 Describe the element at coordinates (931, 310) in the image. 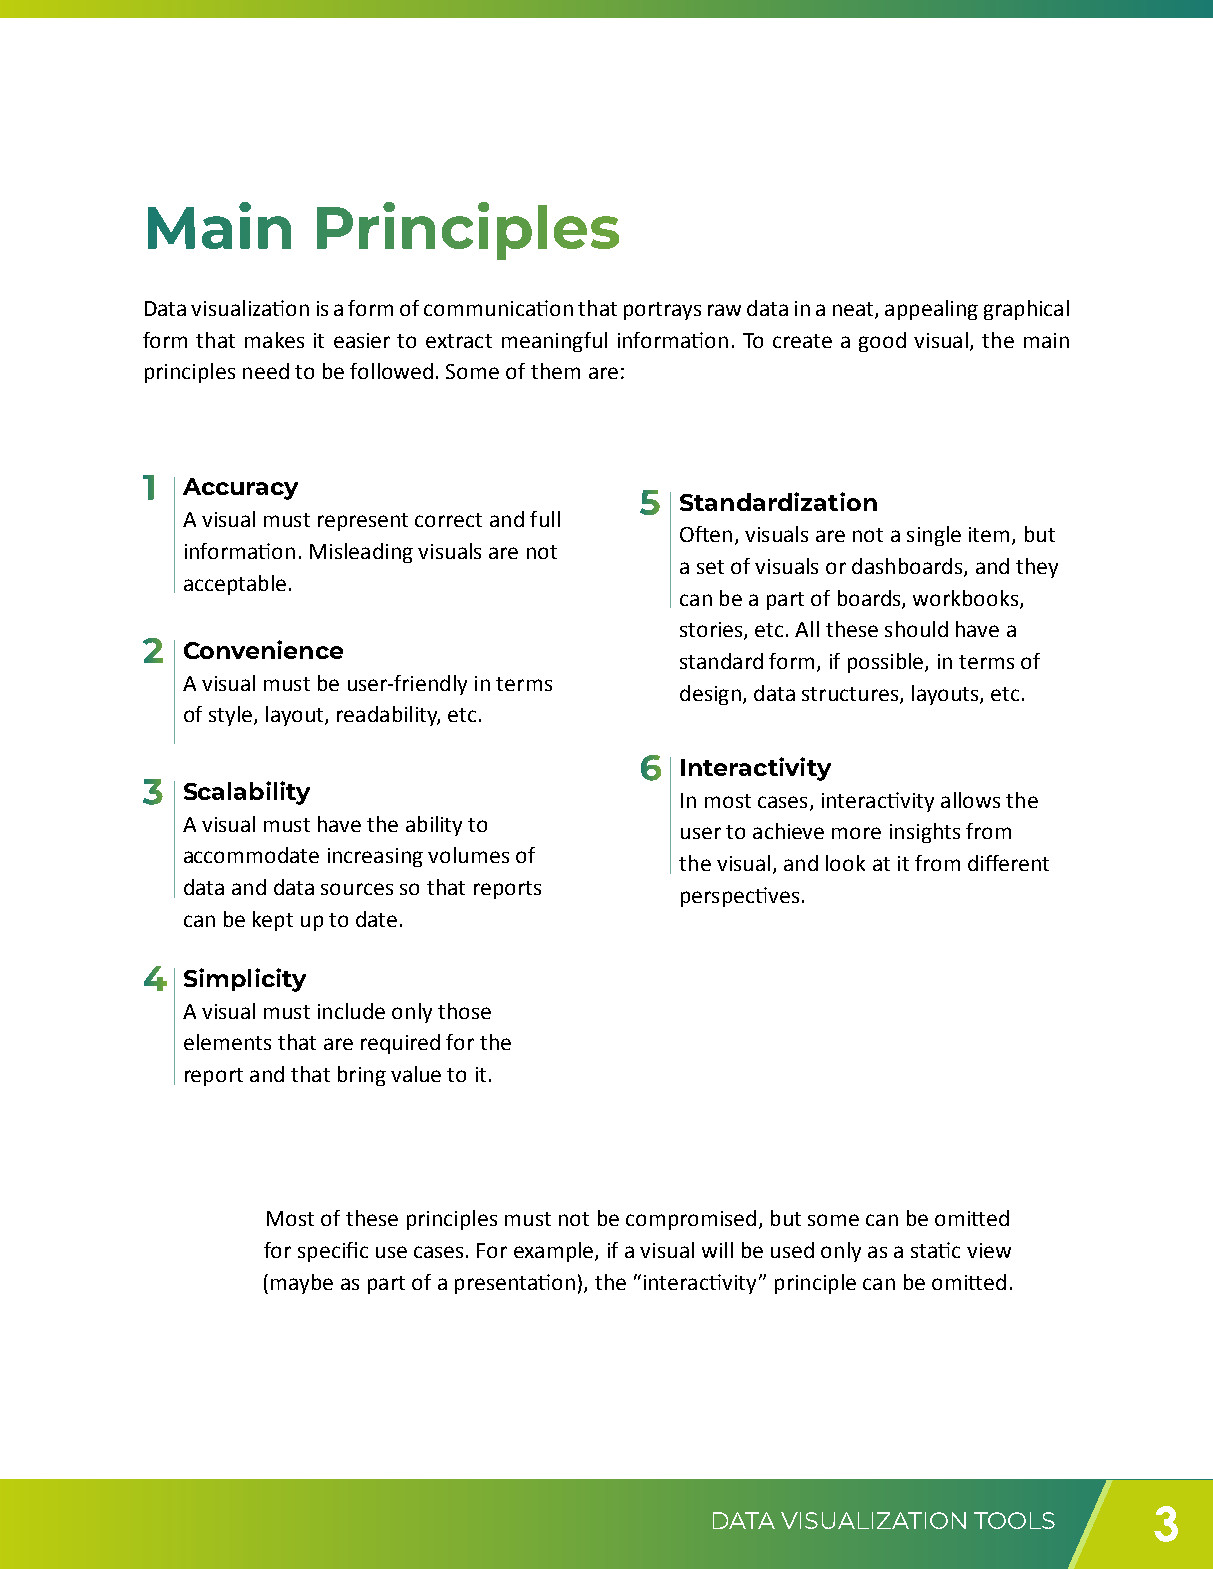

I see `appealing` at that location.
